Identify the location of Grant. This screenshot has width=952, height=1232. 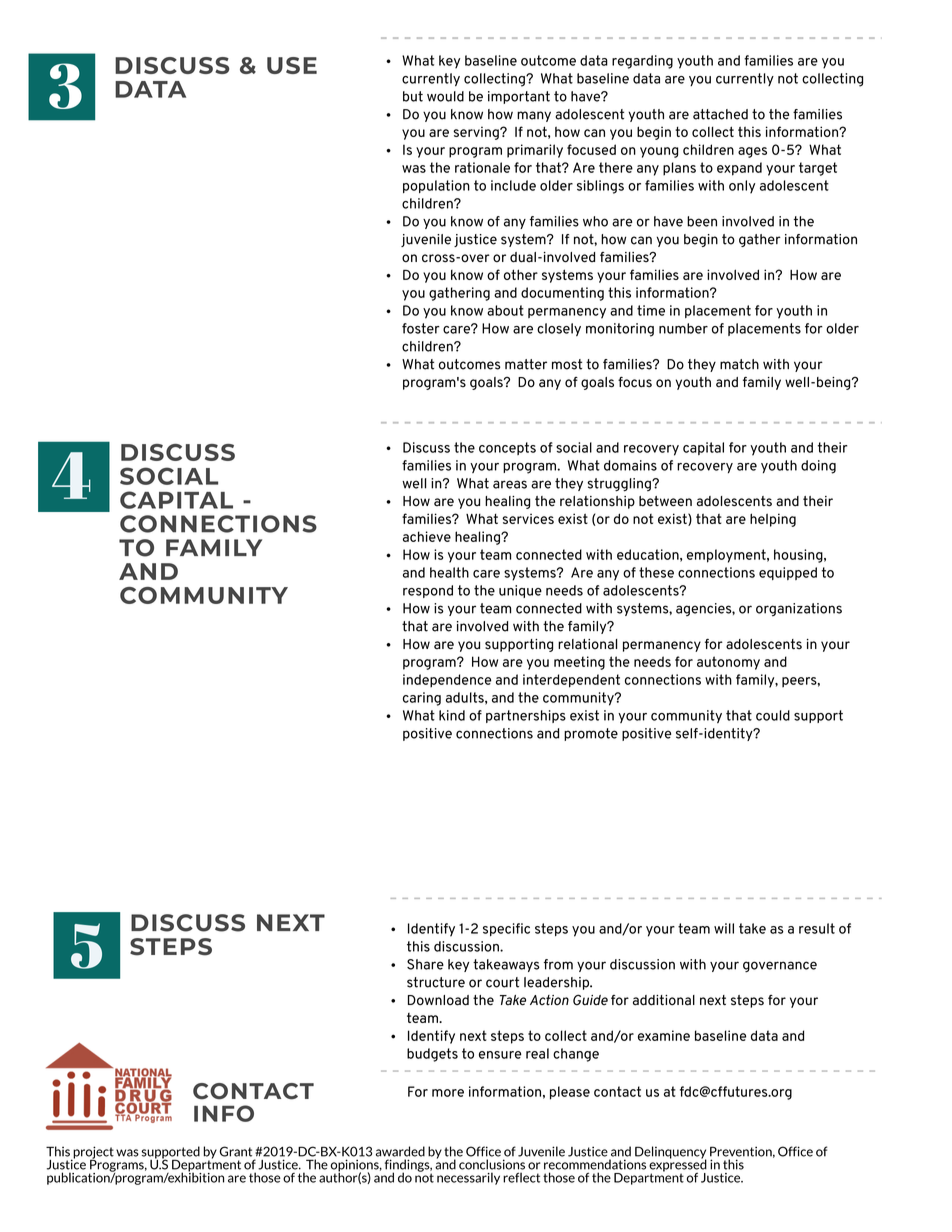
(235, 1151).
